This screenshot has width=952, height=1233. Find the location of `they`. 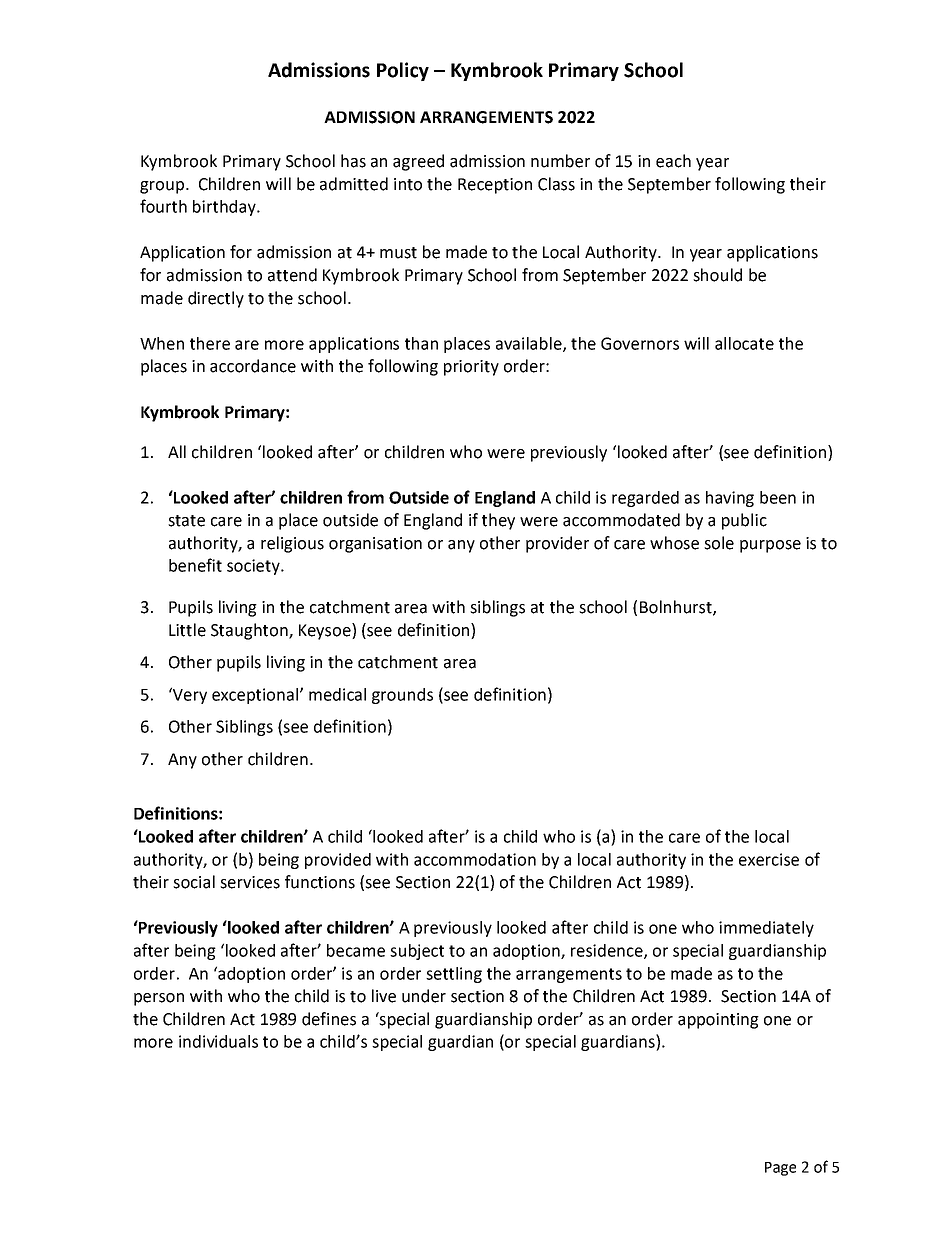

they is located at coordinates (498, 521).
